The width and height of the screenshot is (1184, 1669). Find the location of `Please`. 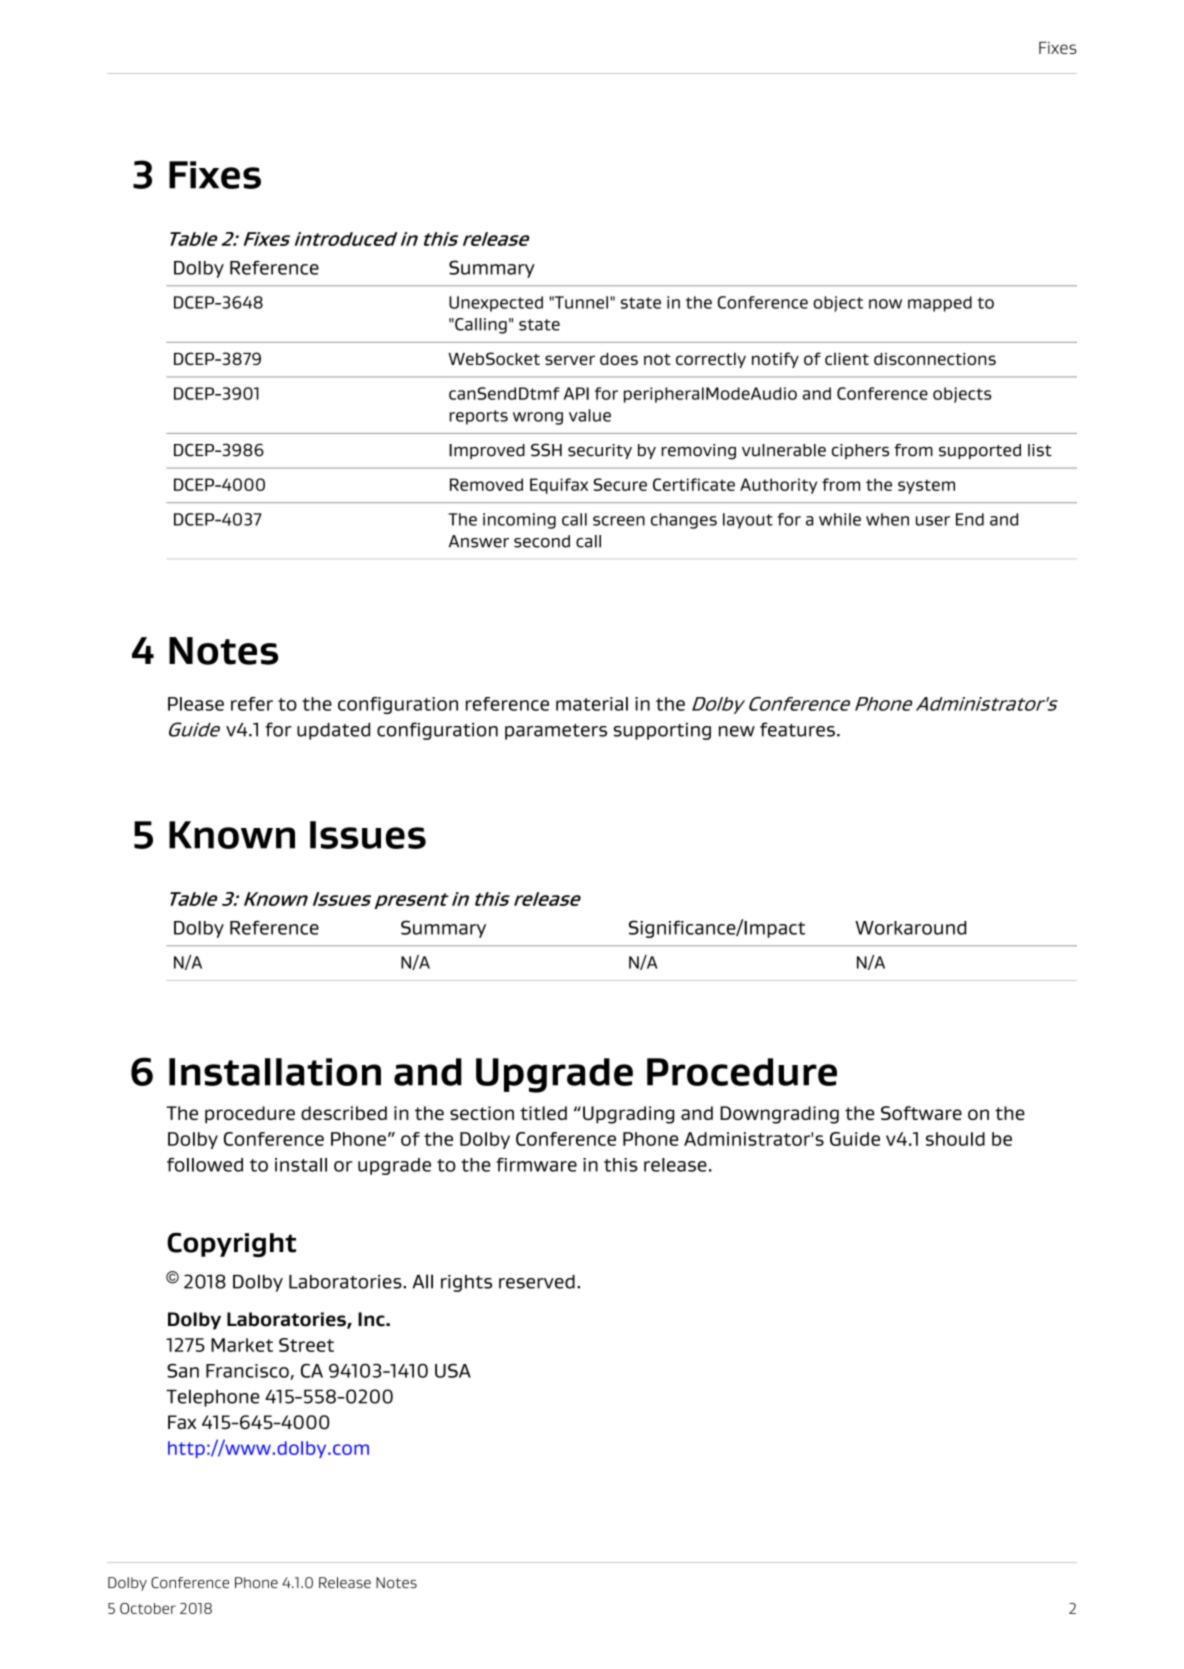

Please is located at coordinates (196, 704).
